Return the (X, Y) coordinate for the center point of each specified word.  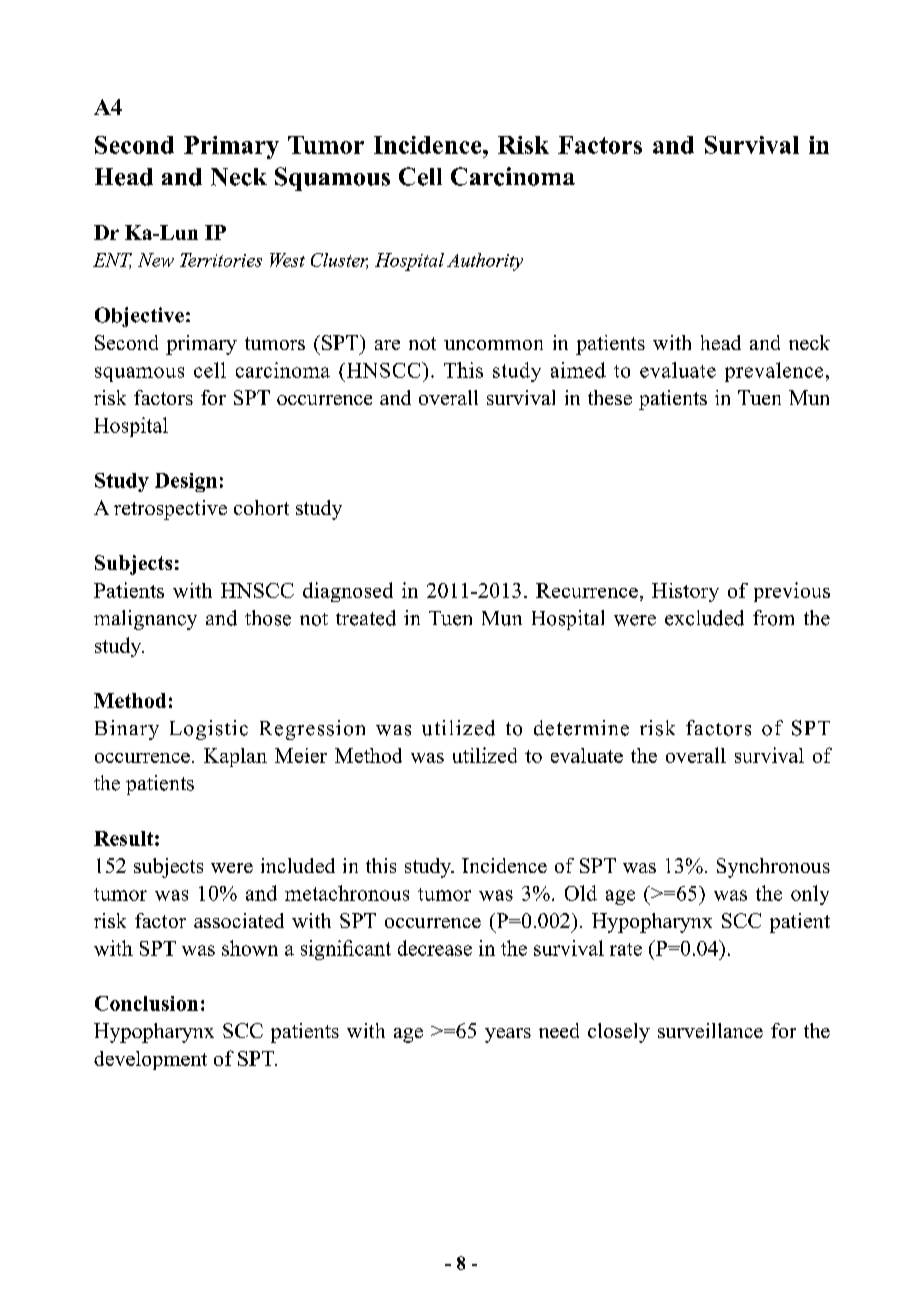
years (508, 1035)
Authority (485, 262)
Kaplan (235, 757)
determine (581, 728)
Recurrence (587, 590)
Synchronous (773, 868)
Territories (221, 260)
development (150, 1060)
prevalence (774, 372)
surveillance (710, 1030)
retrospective (170, 510)
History (685, 592)
